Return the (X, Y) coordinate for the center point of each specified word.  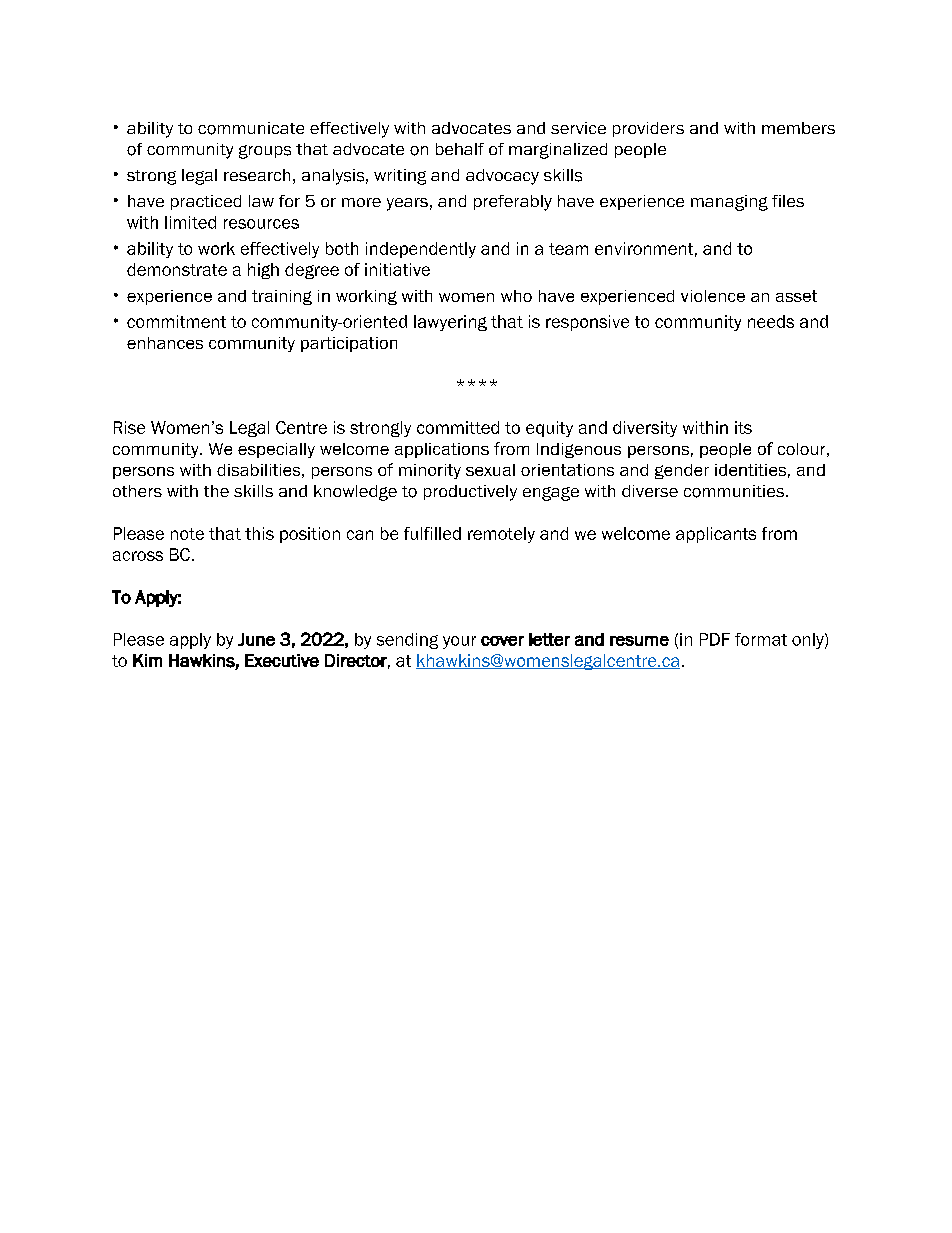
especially (276, 450)
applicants (716, 535)
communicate (251, 128)
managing (729, 203)
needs (771, 321)
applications (442, 450)
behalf (460, 149)
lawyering (450, 323)
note (187, 534)
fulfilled (432, 533)
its (743, 427)
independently (421, 250)
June (256, 639)
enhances (165, 343)
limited (190, 222)
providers (648, 129)
